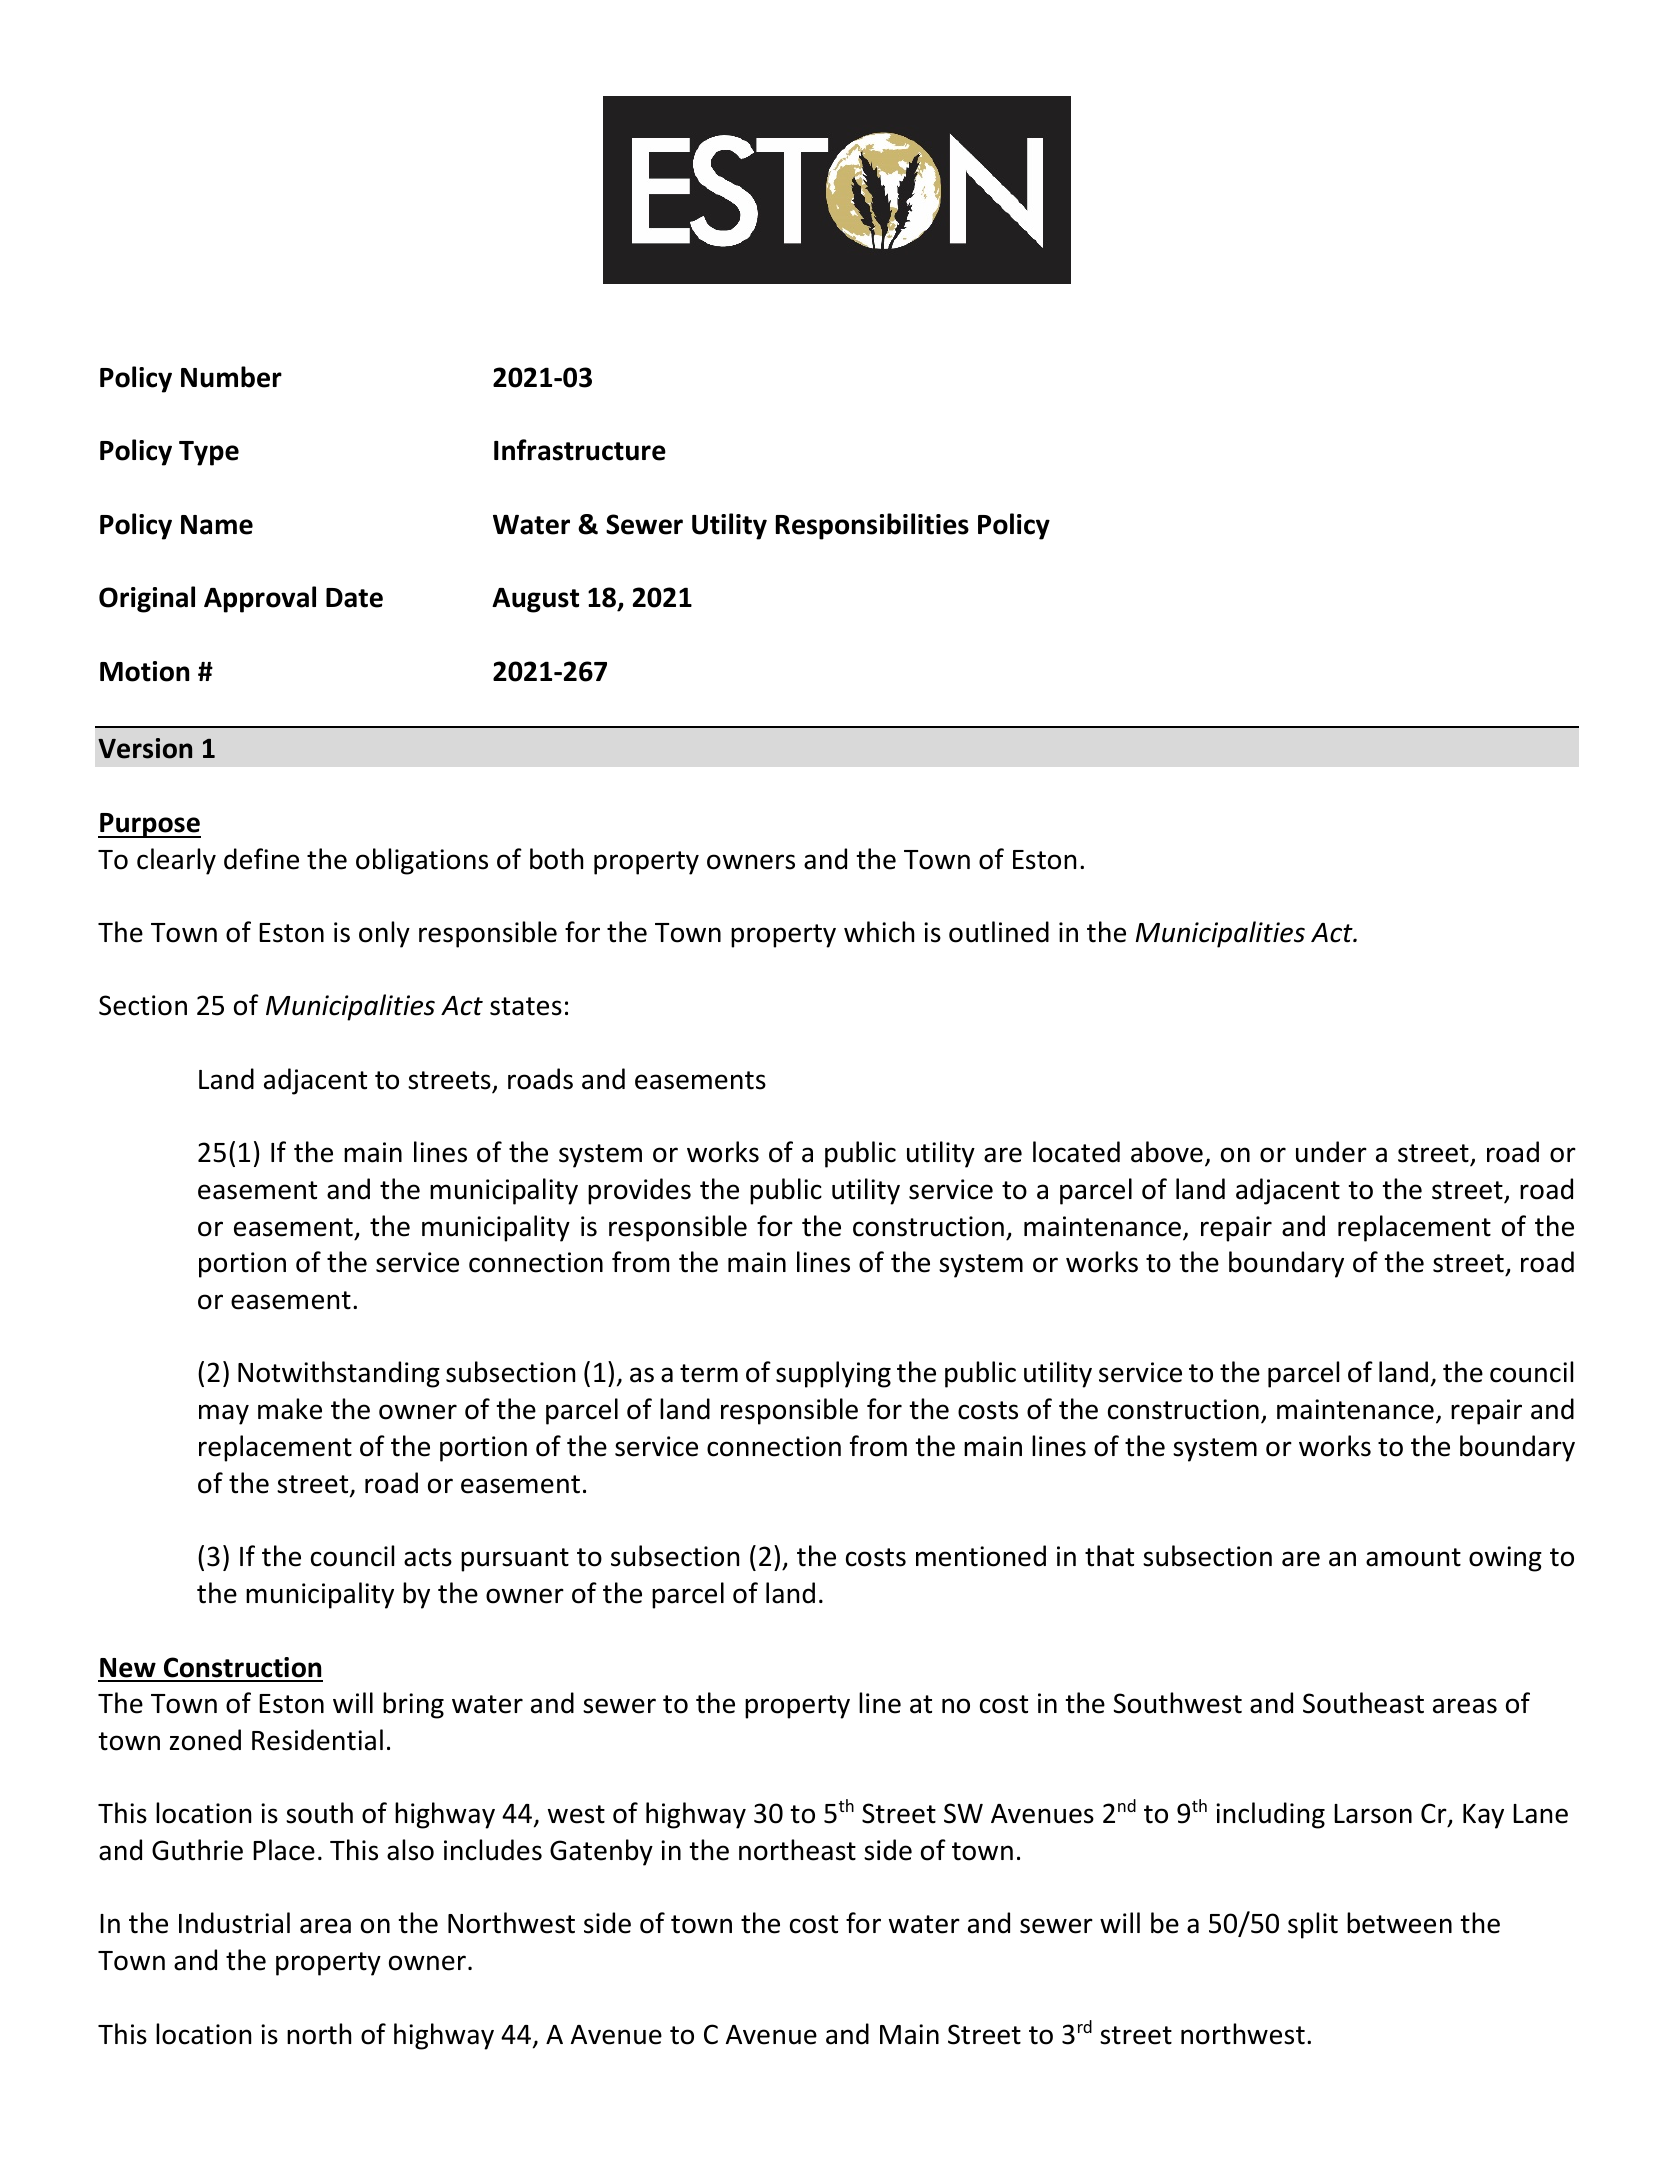 The width and height of the screenshot is (1674, 2166). I want to click on located, so click(1076, 1152).
